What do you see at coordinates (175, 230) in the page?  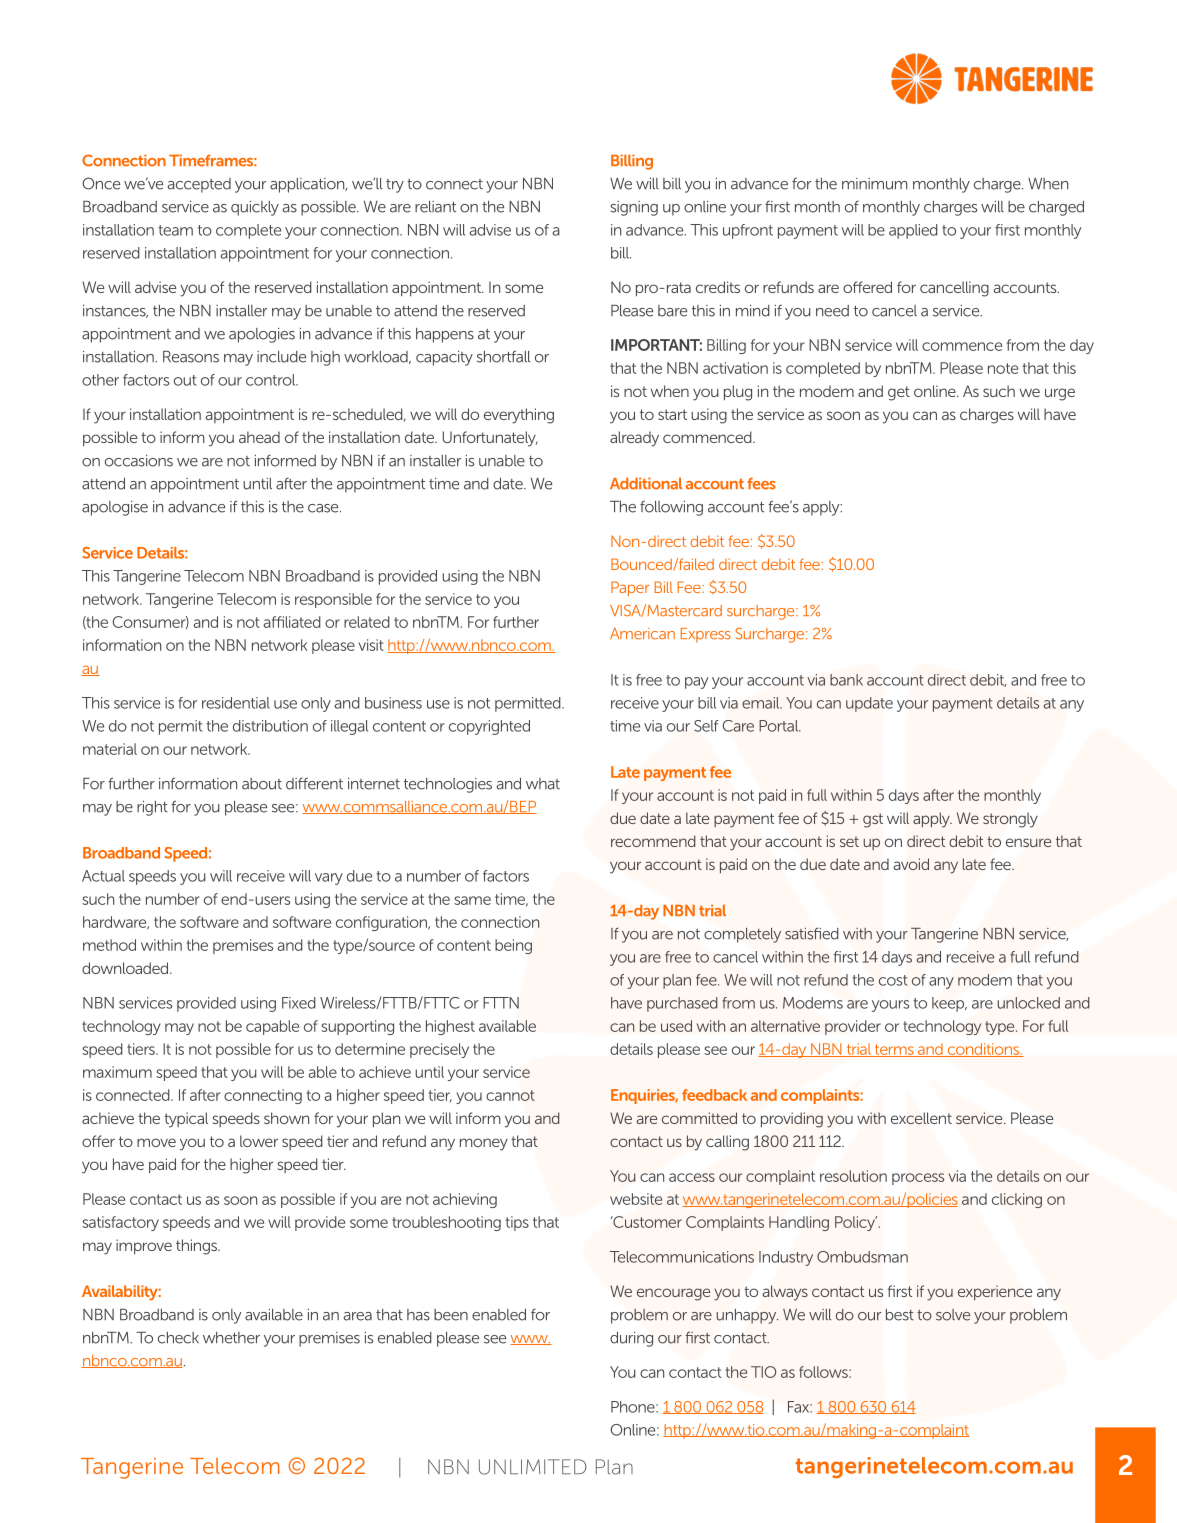 I see `team` at bounding box center [175, 230].
